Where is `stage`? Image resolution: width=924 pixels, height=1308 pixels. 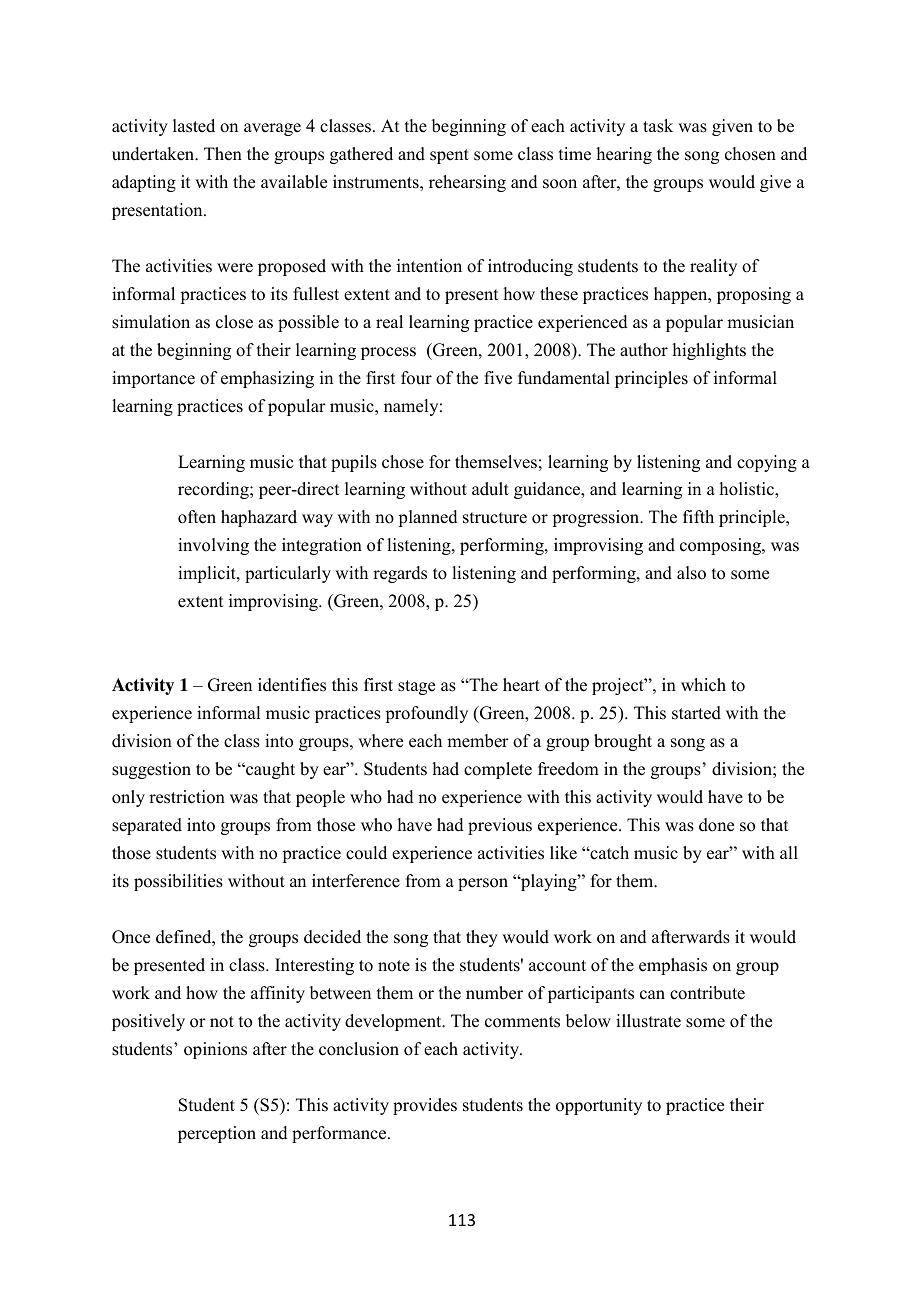
stage is located at coordinates (416, 687).
